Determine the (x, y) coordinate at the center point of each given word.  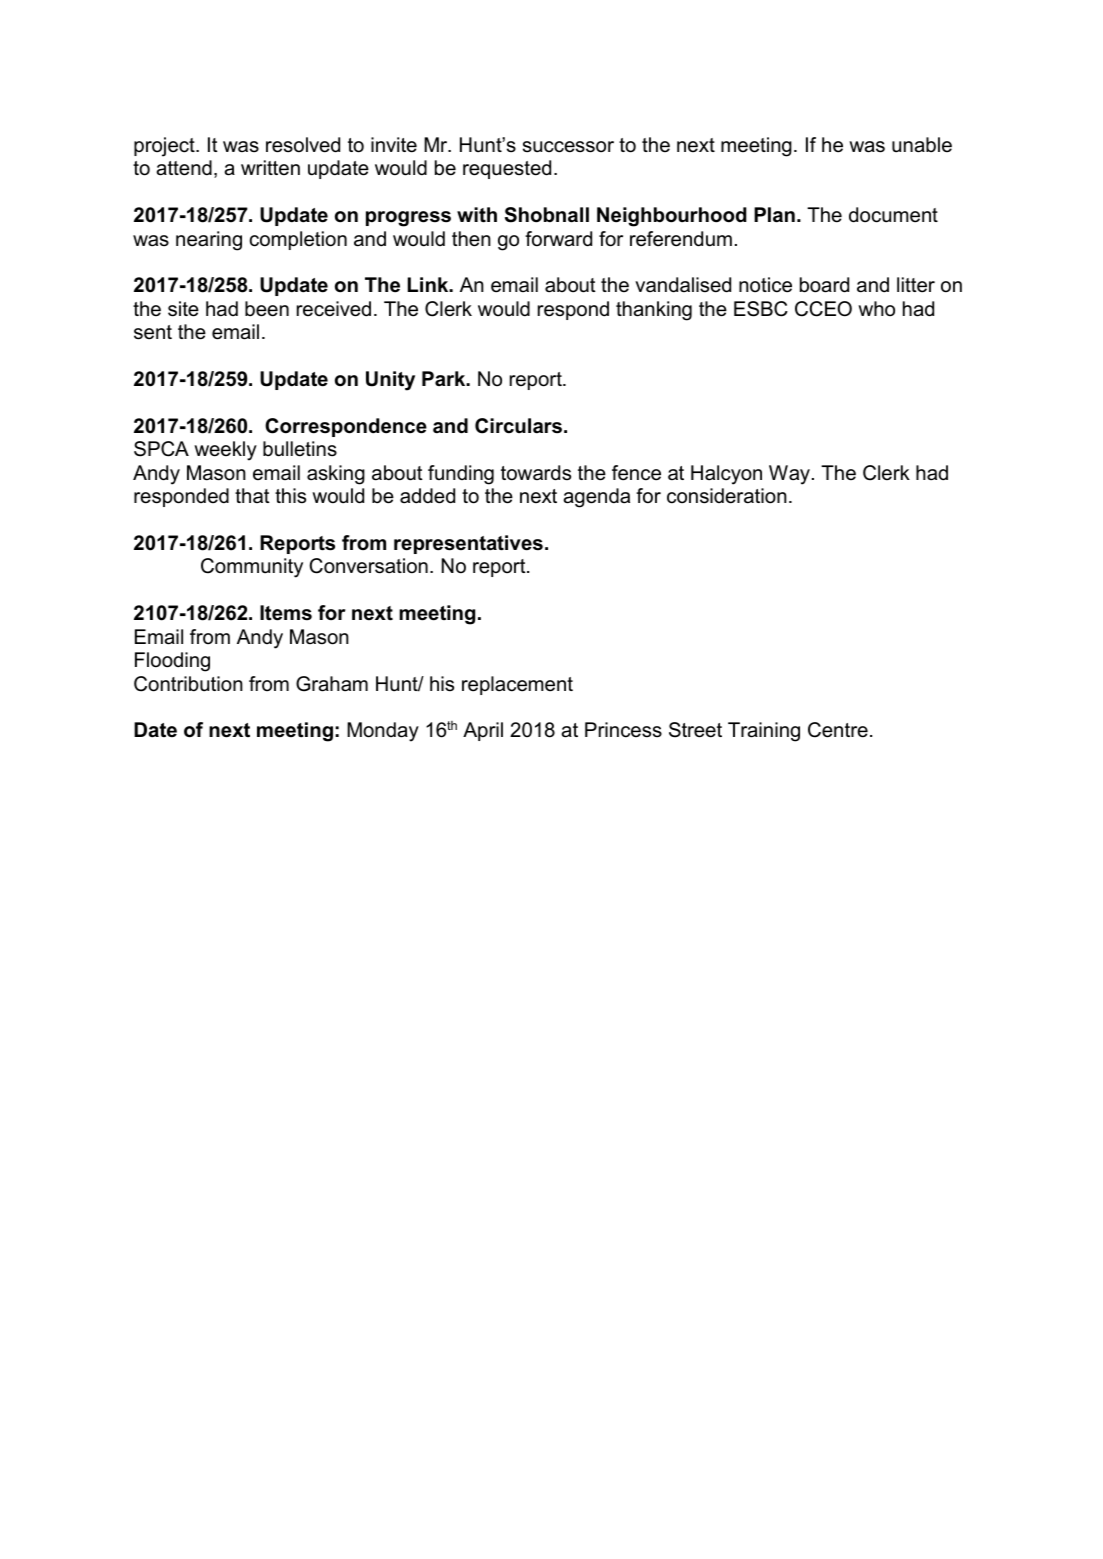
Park (445, 378)
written (270, 168)
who (876, 309)
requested (507, 169)
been (267, 309)
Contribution (188, 684)
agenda (596, 498)
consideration (727, 496)
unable (922, 145)
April (483, 731)
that (252, 495)
